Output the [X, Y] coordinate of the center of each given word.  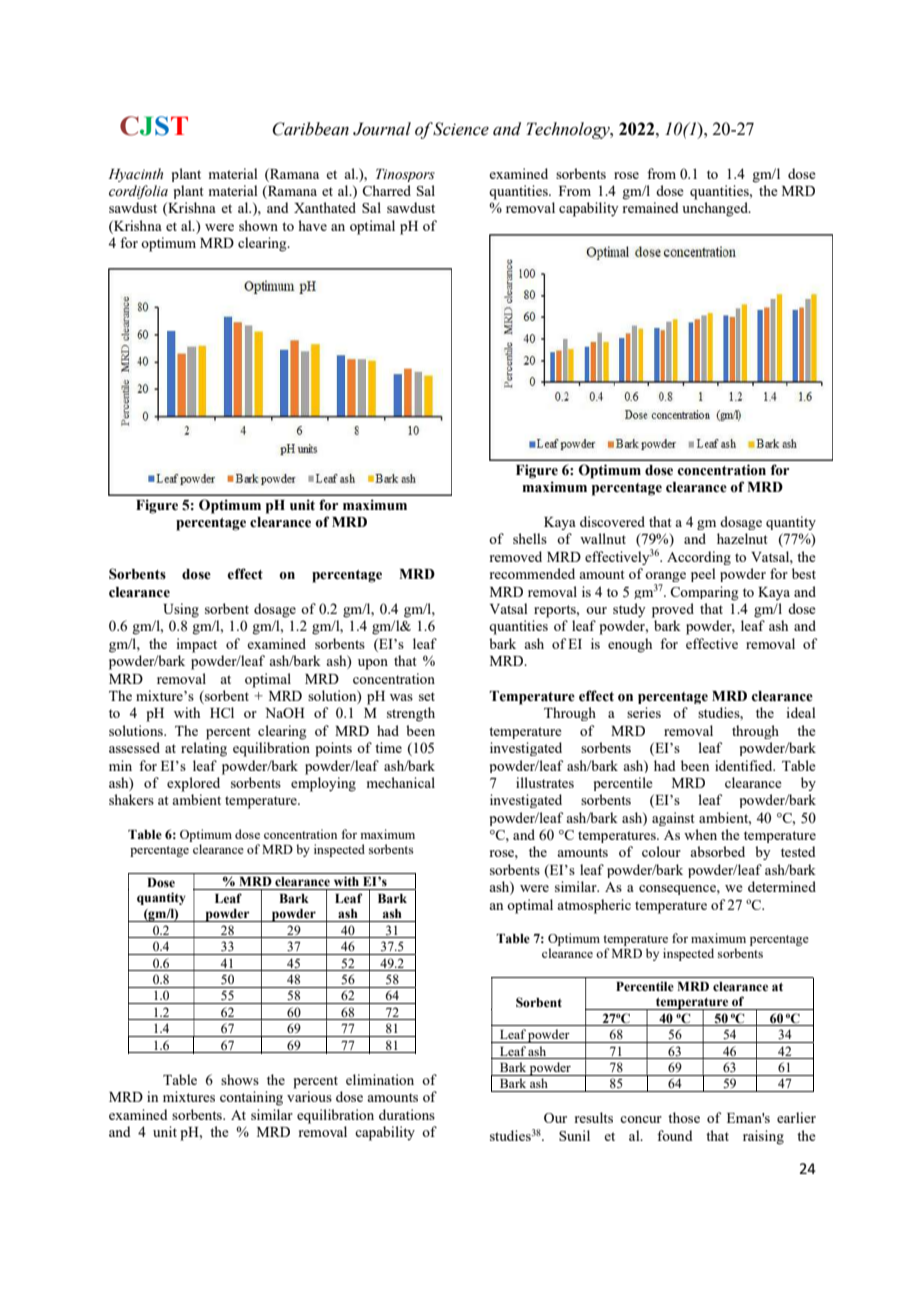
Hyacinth [135, 175]
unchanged [716, 209]
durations [407, 1114]
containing [251, 1098]
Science [461, 129]
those [684, 1117]
